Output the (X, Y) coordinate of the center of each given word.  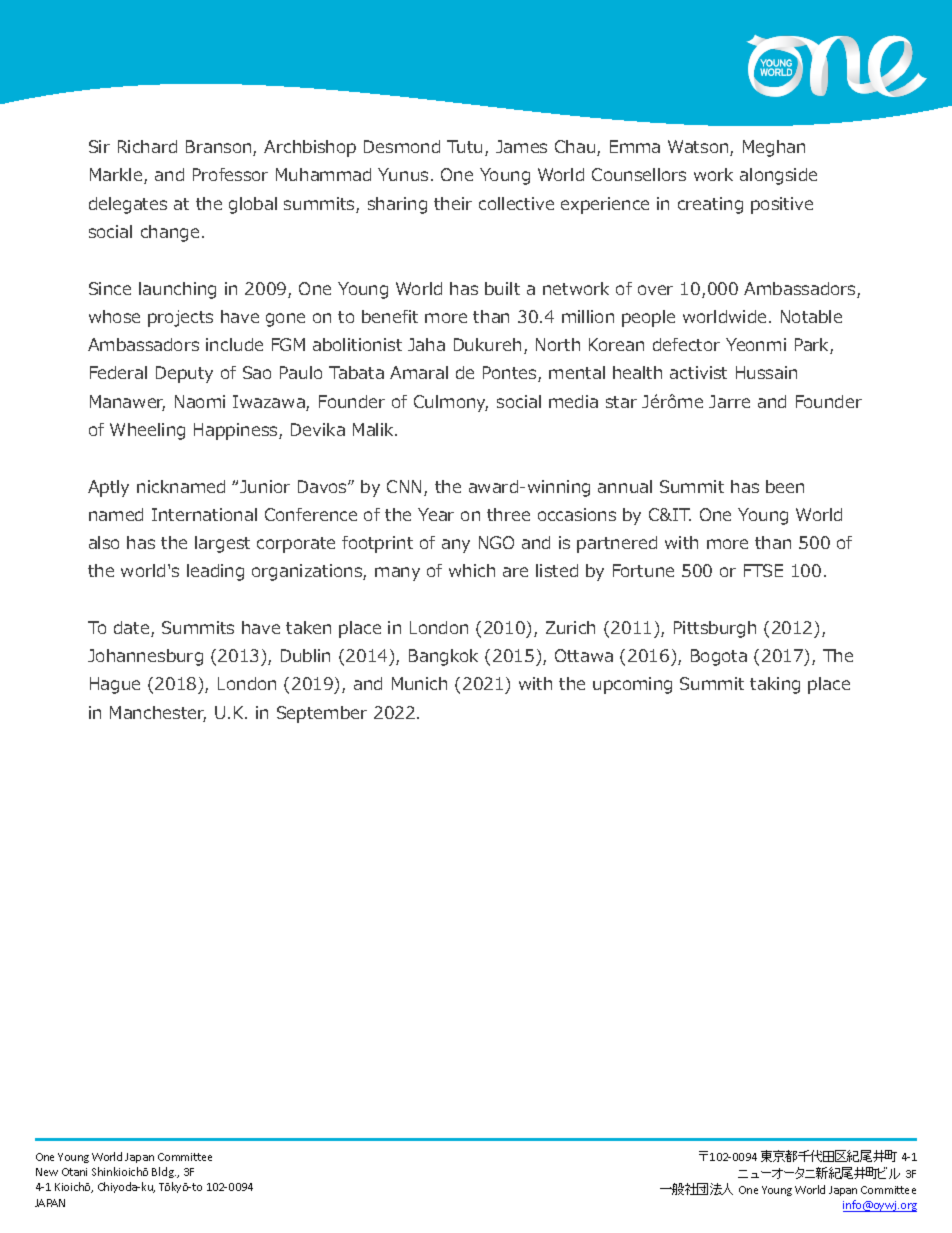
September (322, 714)
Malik (375, 429)
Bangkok (443, 657)
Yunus (403, 174)
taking (775, 685)
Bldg (164, 1172)
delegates (128, 205)
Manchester (158, 714)
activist (698, 372)
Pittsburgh (715, 629)
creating (710, 205)
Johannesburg (145, 657)
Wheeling (147, 431)
